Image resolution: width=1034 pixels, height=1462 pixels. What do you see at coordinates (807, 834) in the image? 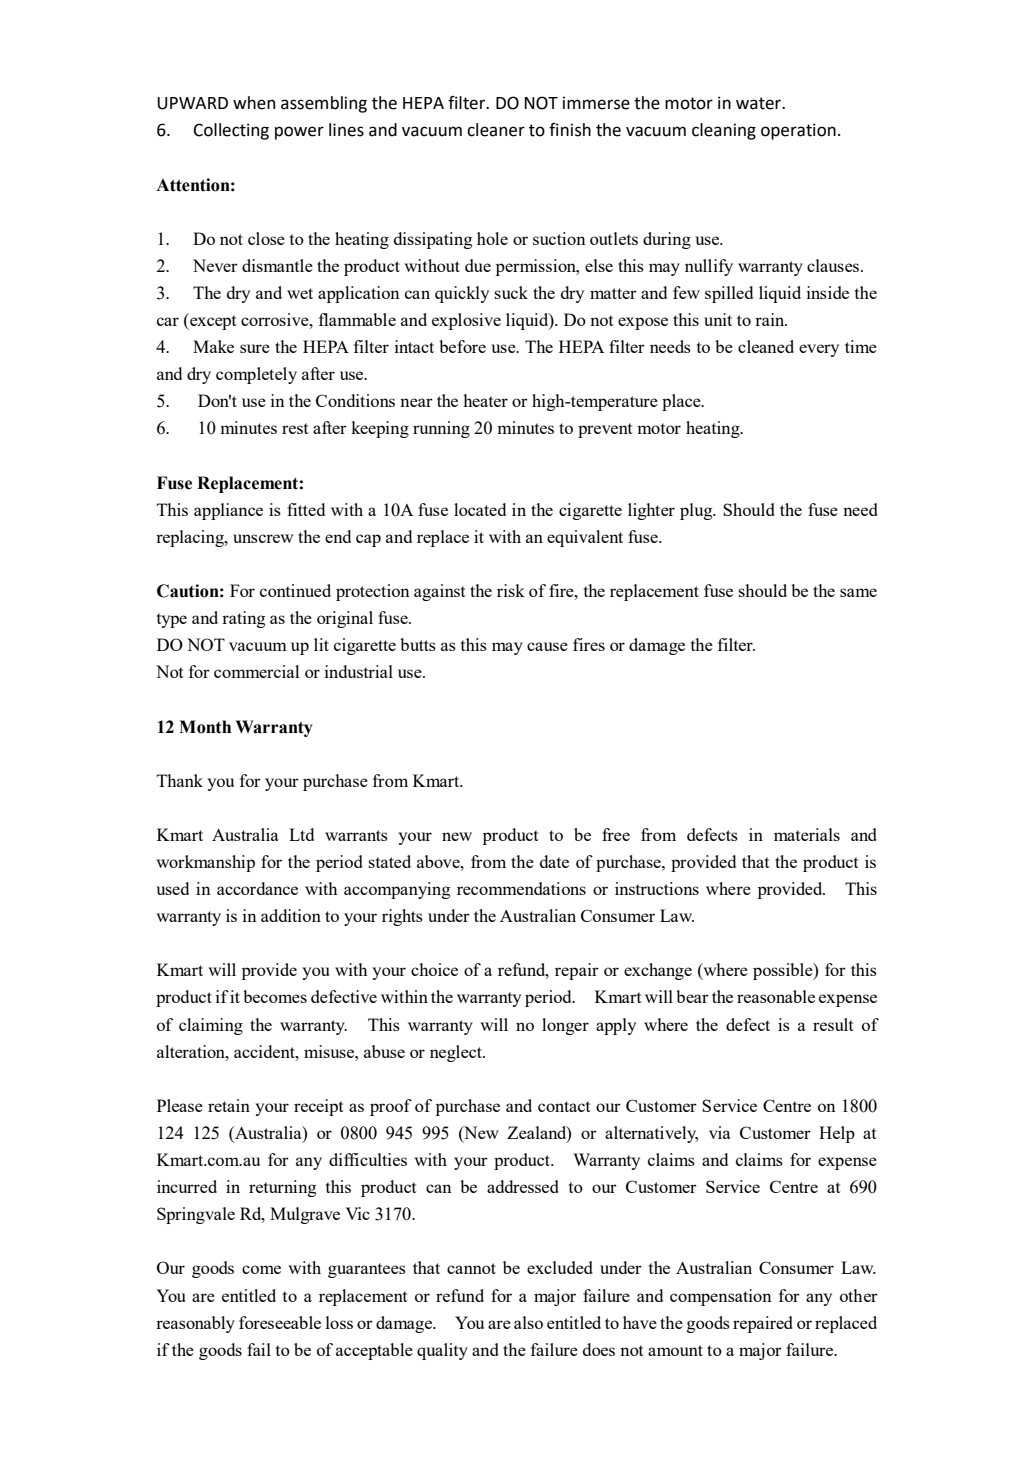
I see `materials` at bounding box center [807, 834].
